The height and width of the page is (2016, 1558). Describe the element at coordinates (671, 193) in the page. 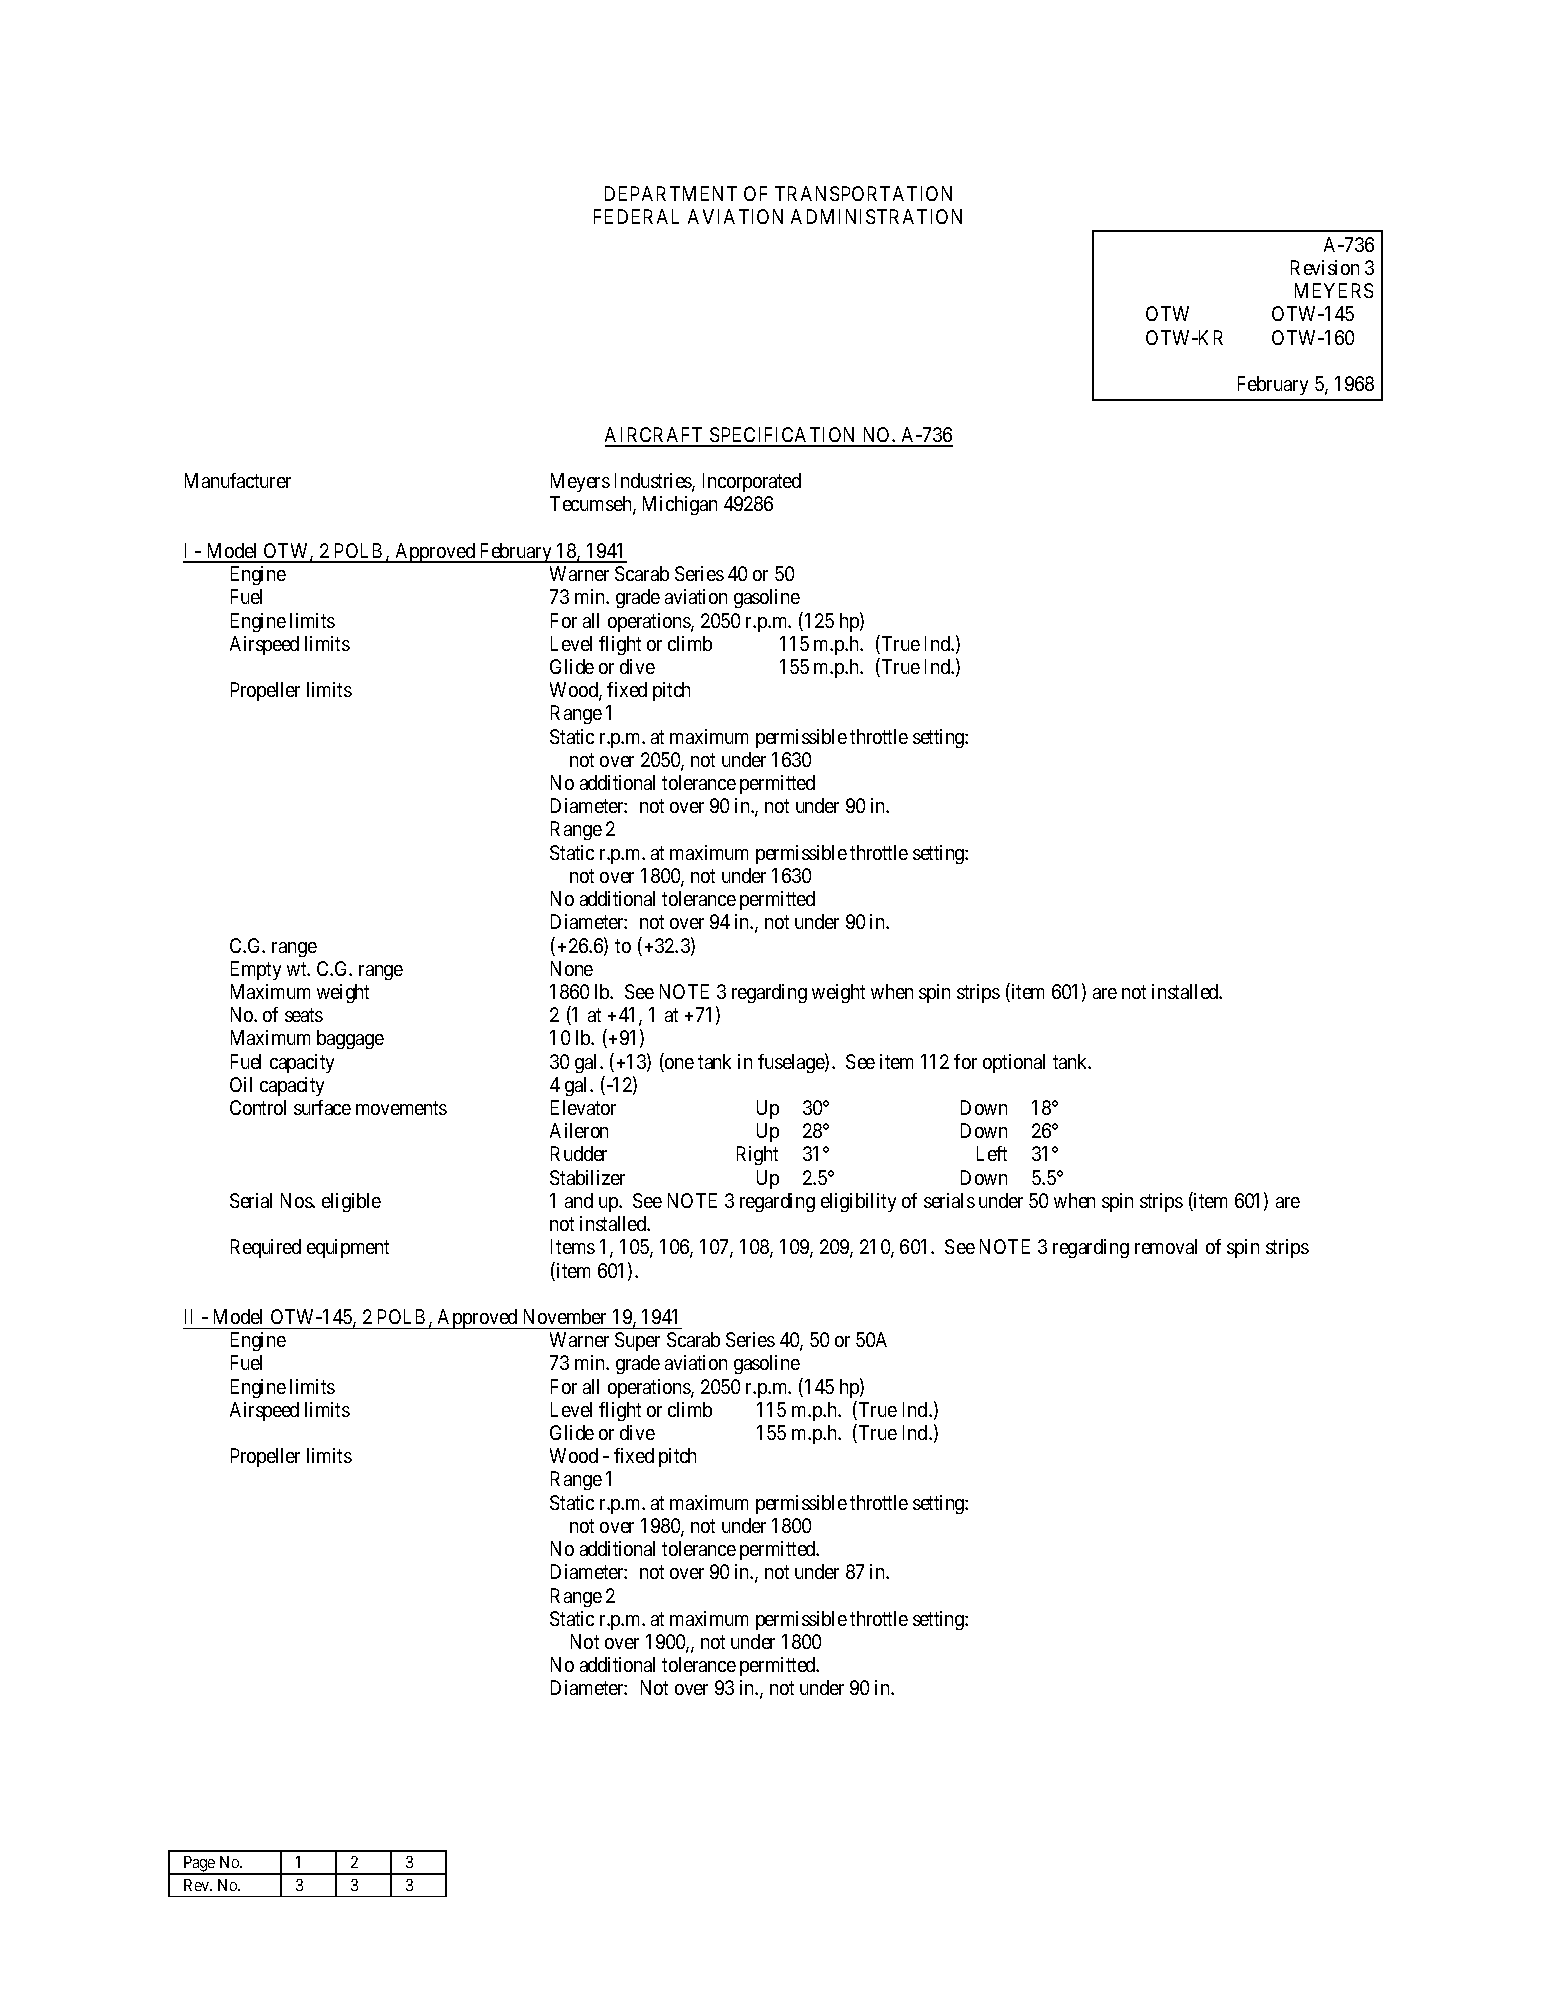

I see `DEPARTMENT` at that location.
